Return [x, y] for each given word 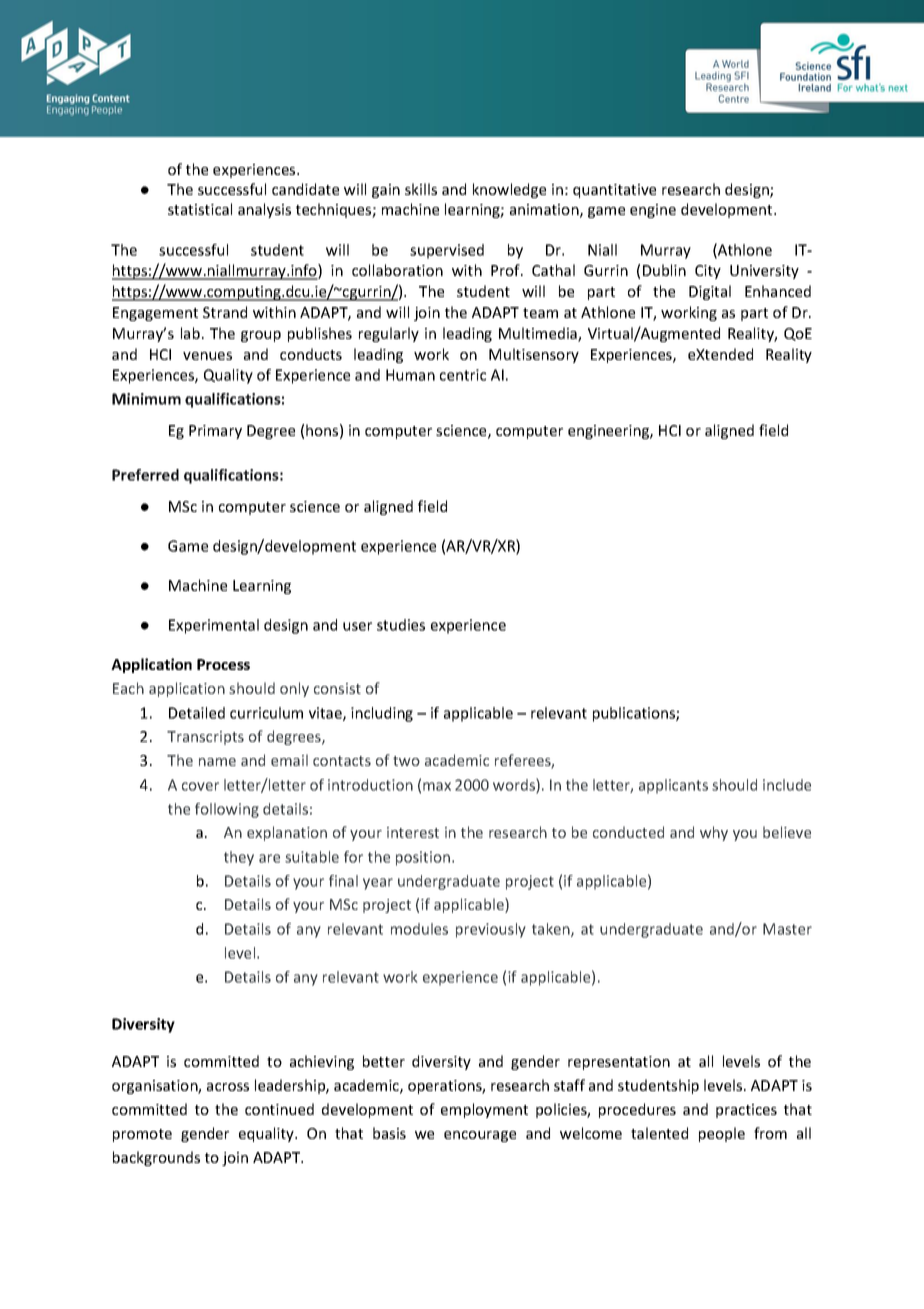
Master [787, 929]
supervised [447, 251]
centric [463, 375]
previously [491, 930]
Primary [215, 432]
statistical [200, 209]
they [239, 858]
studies [401, 625]
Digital [710, 292]
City [708, 272]
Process [223, 664]
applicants [673, 786]
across [228, 1087]
